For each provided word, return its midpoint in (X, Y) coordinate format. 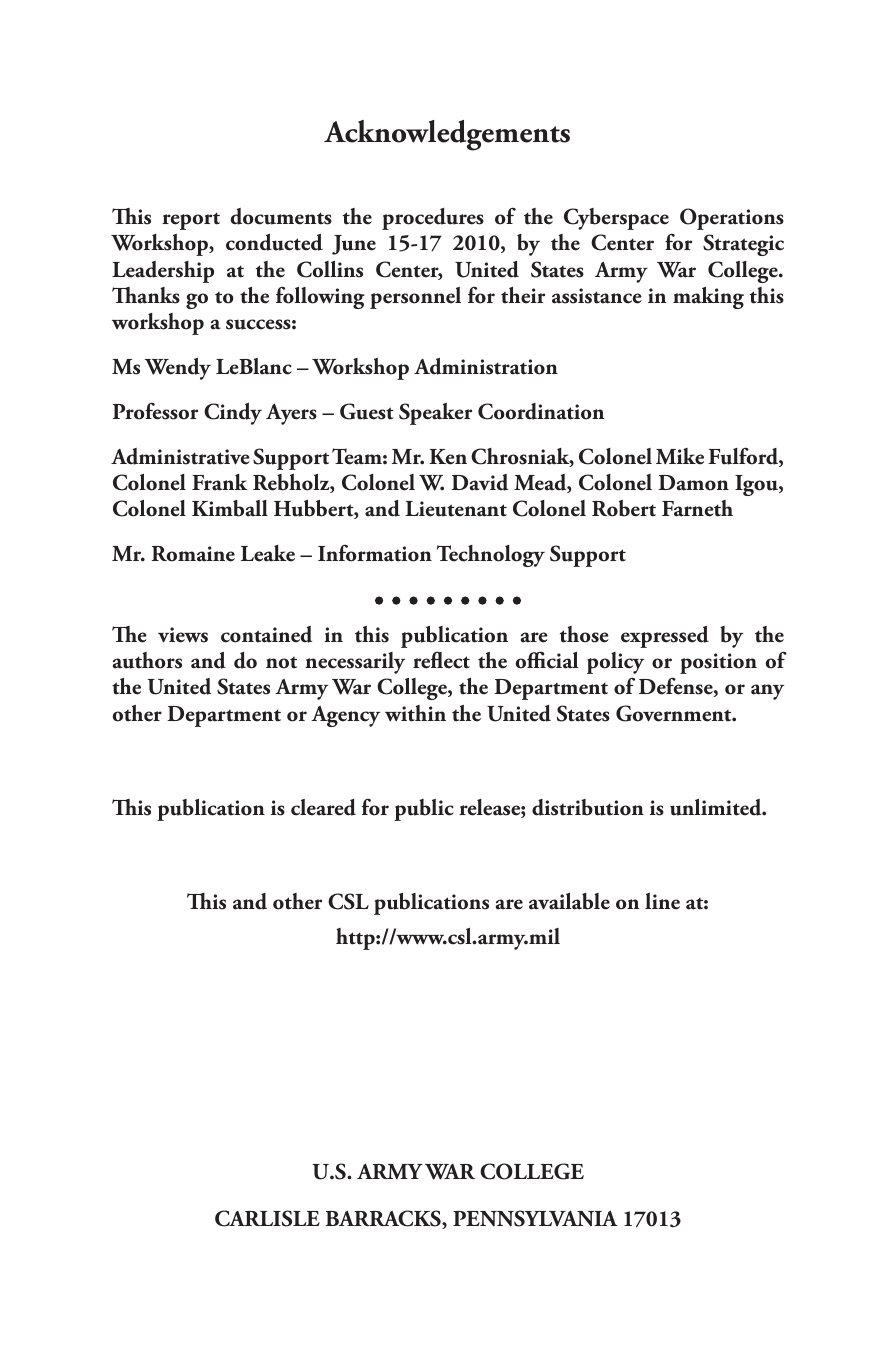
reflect (441, 660)
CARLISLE (267, 1218)
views (183, 635)
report (191, 221)
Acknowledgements (447, 135)
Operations (732, 219)
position (718, 663)
